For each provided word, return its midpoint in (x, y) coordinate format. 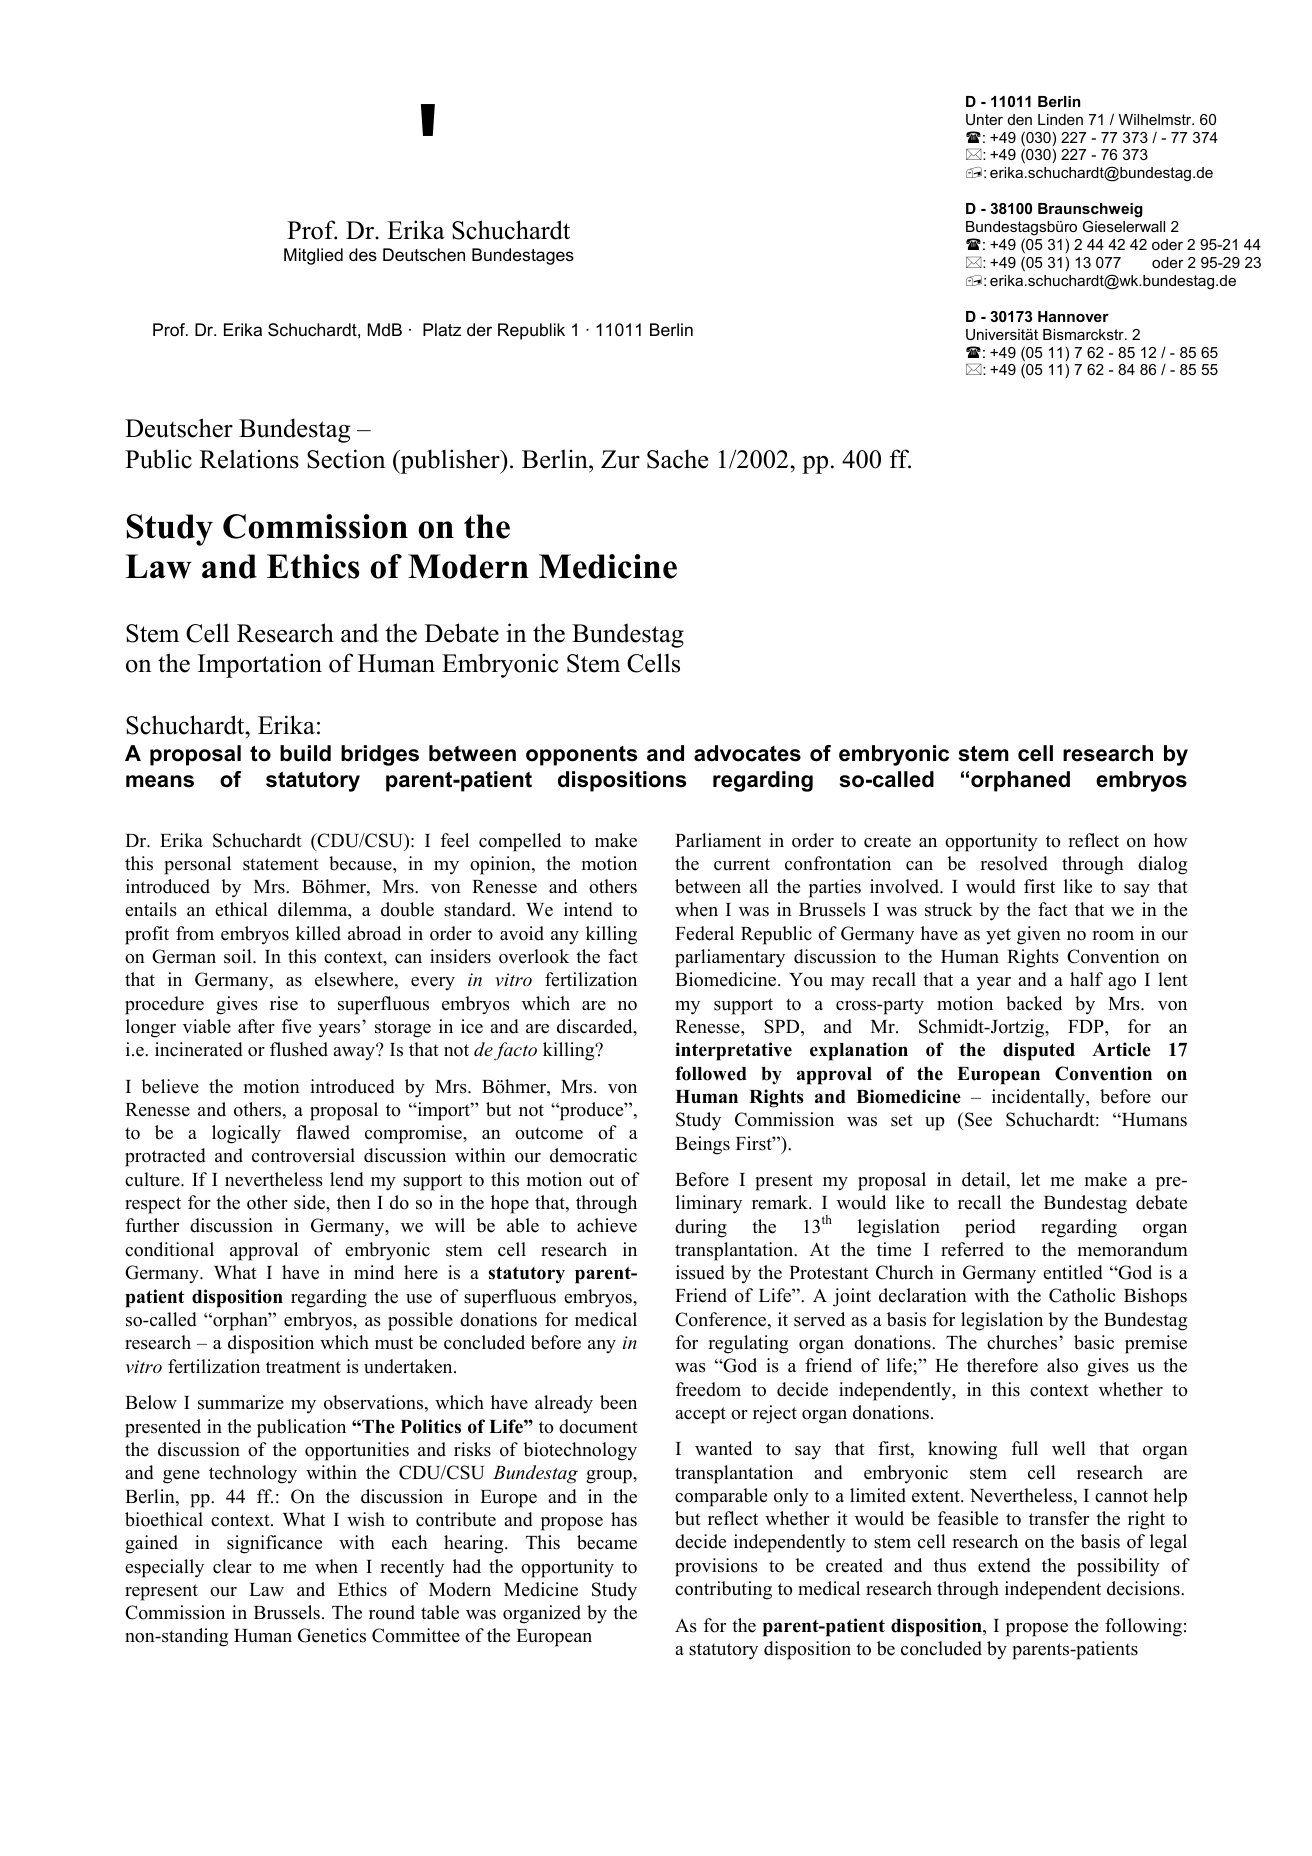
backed (1034, 1003)
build (305, 753)
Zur (620, 459)
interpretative (733, 1051)
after (256, 1026)
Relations (249, 459)
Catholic (1082, 1295)
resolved (1014, 863)
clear (232, 1566)
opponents (581, 756)
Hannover (1073, 316)
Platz (442, 329)
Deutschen (424, 255)
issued (700, 1272)
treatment (303, 1367)
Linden (1060, 119)
